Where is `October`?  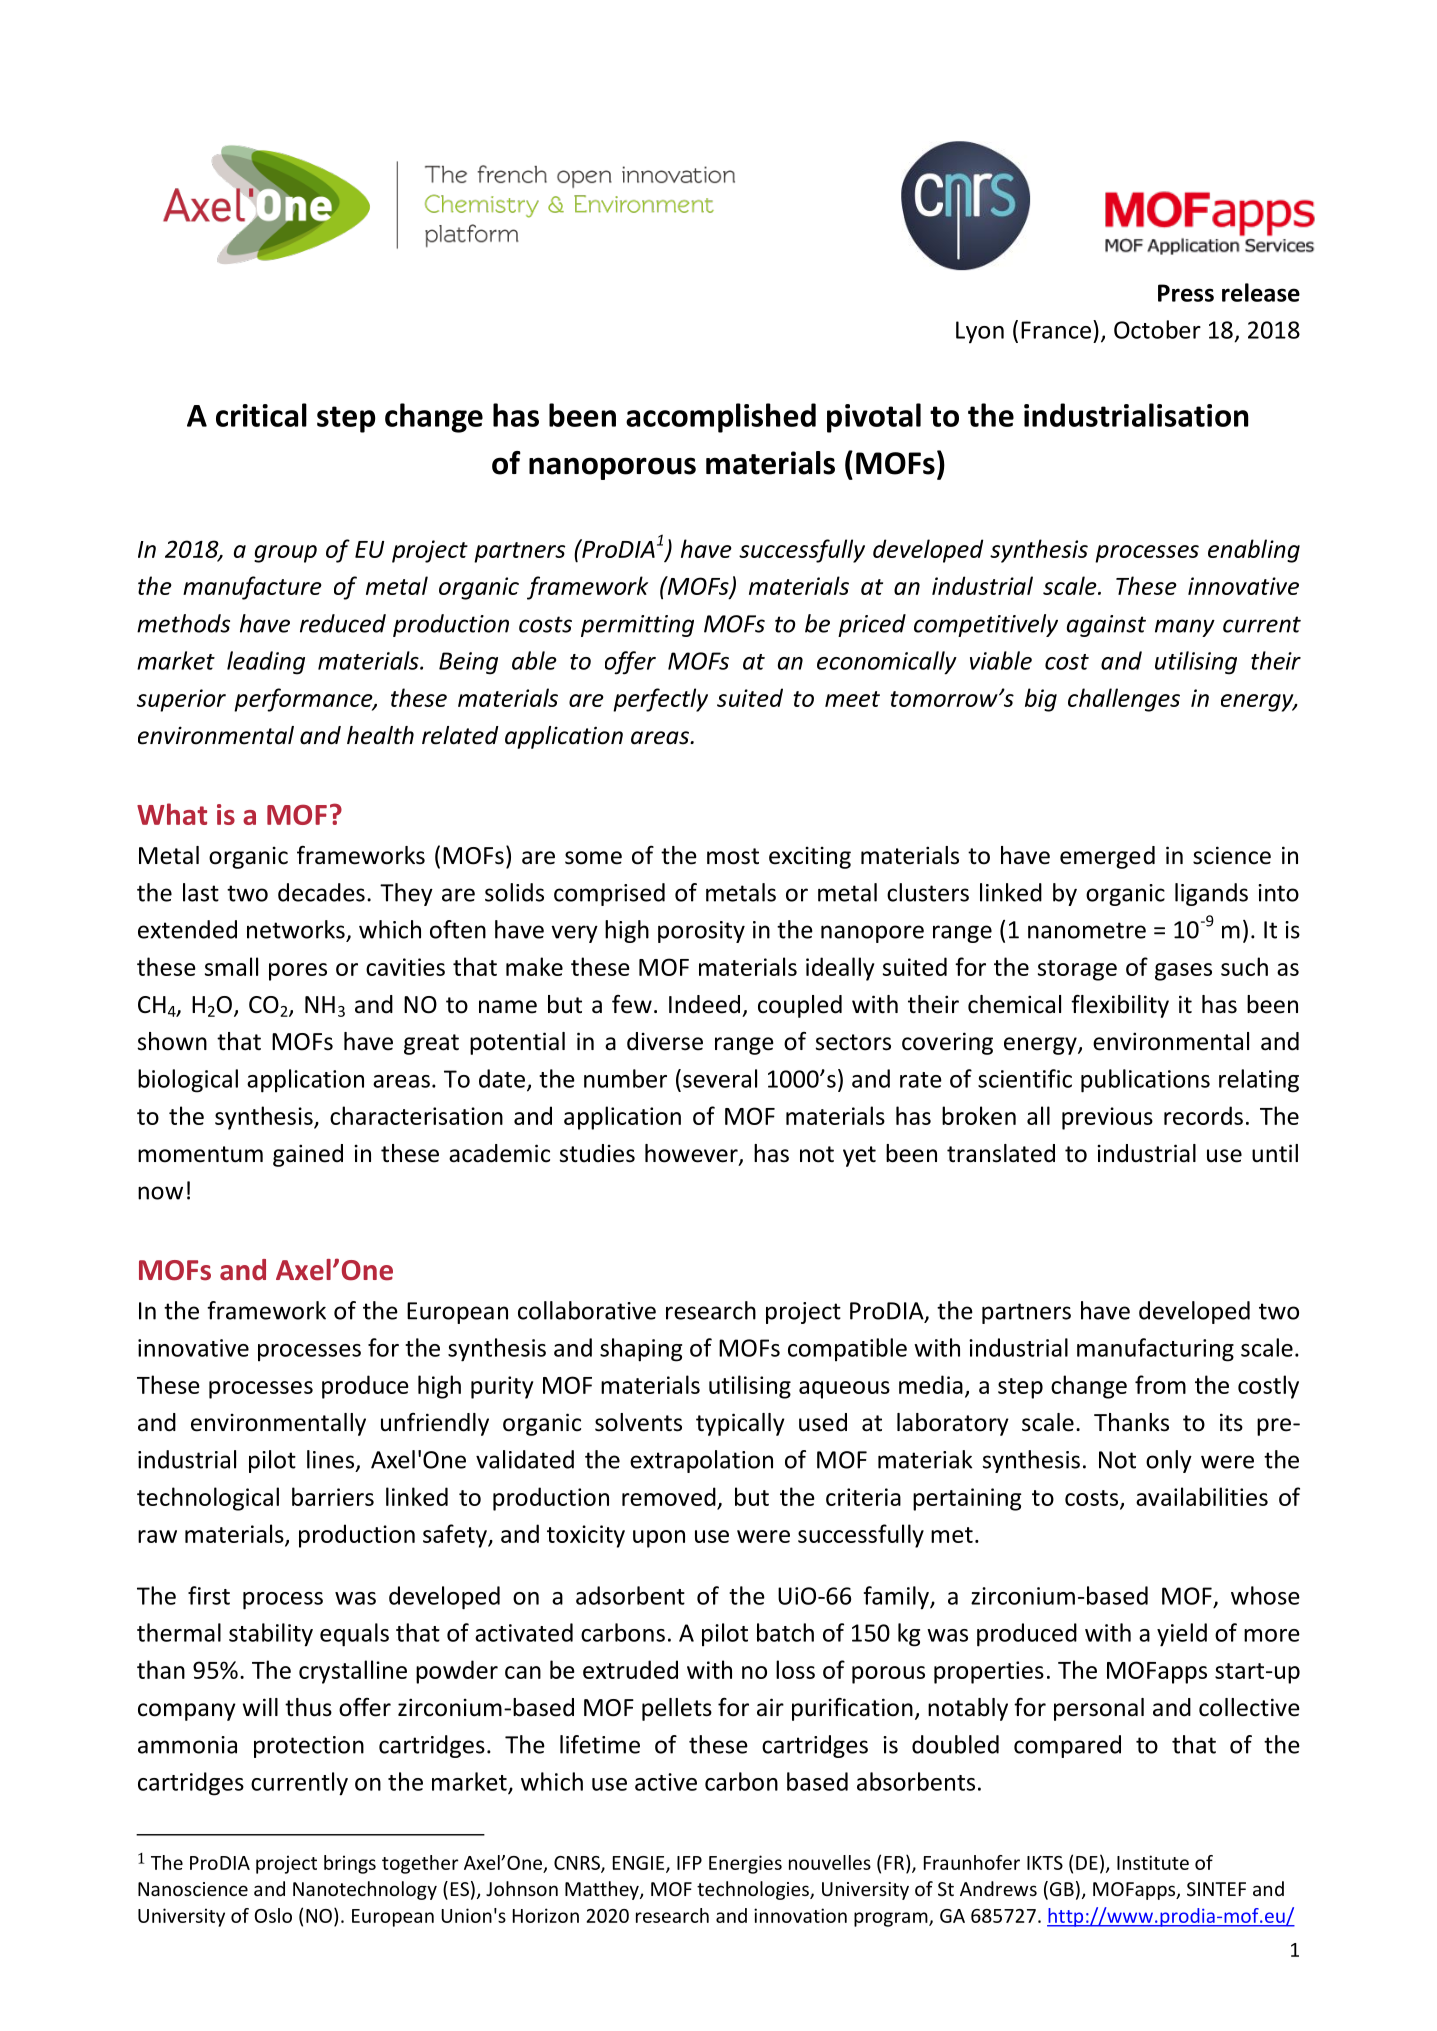 October is located at coordinates (1157, 329).
